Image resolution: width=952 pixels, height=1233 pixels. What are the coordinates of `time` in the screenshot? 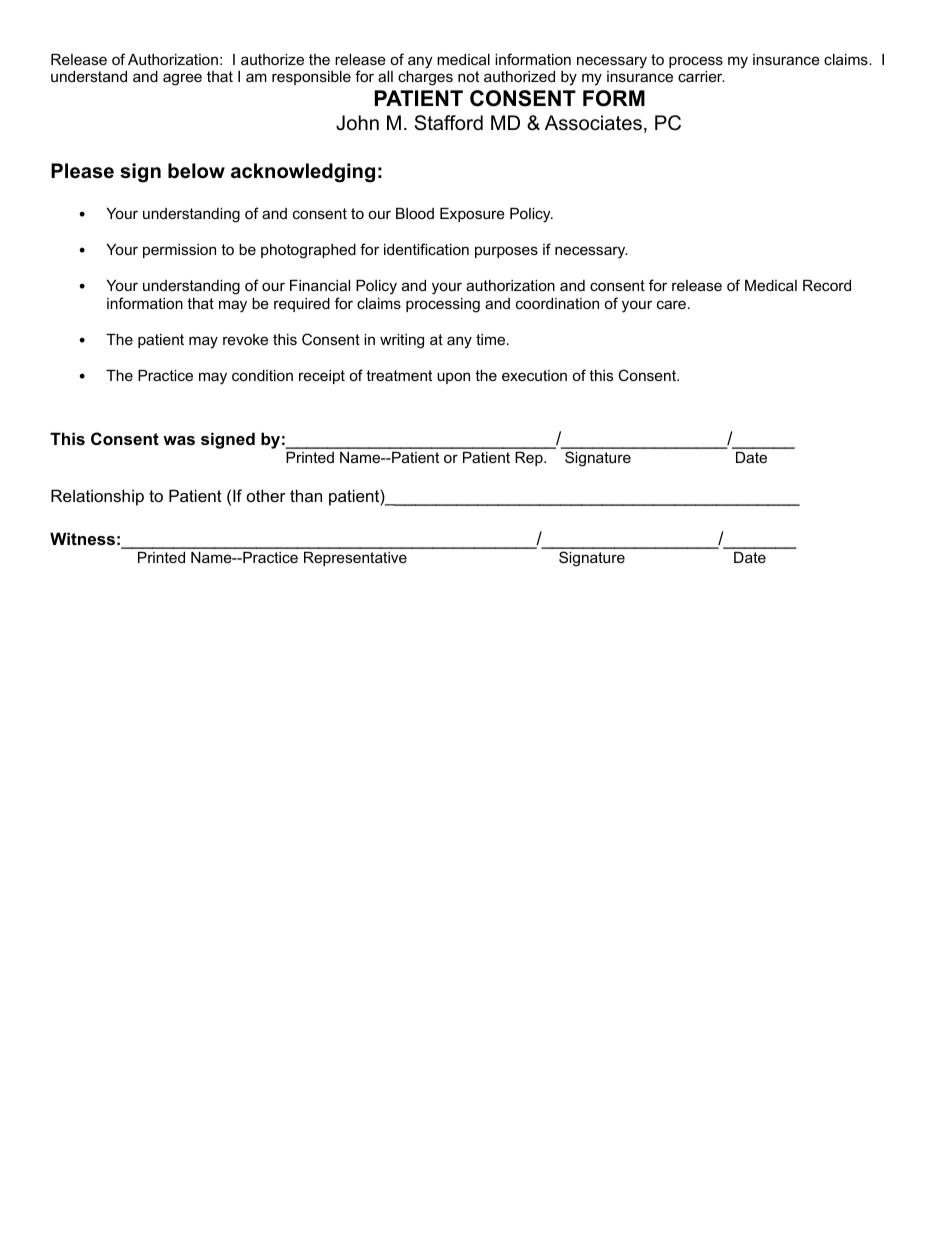 It's located at (492, 339).
